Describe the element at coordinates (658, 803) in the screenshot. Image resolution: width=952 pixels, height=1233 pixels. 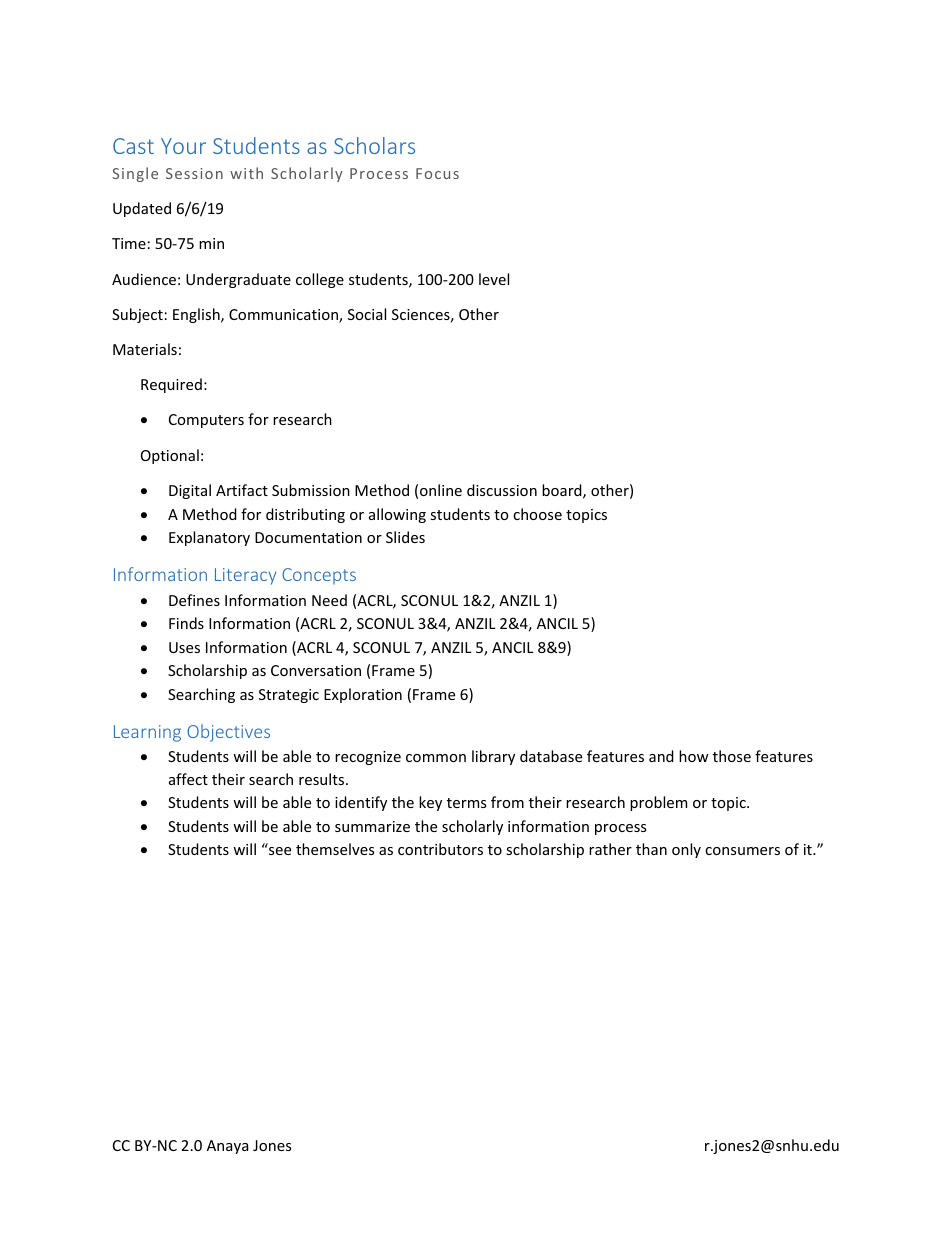
I see `problem` at that location.
